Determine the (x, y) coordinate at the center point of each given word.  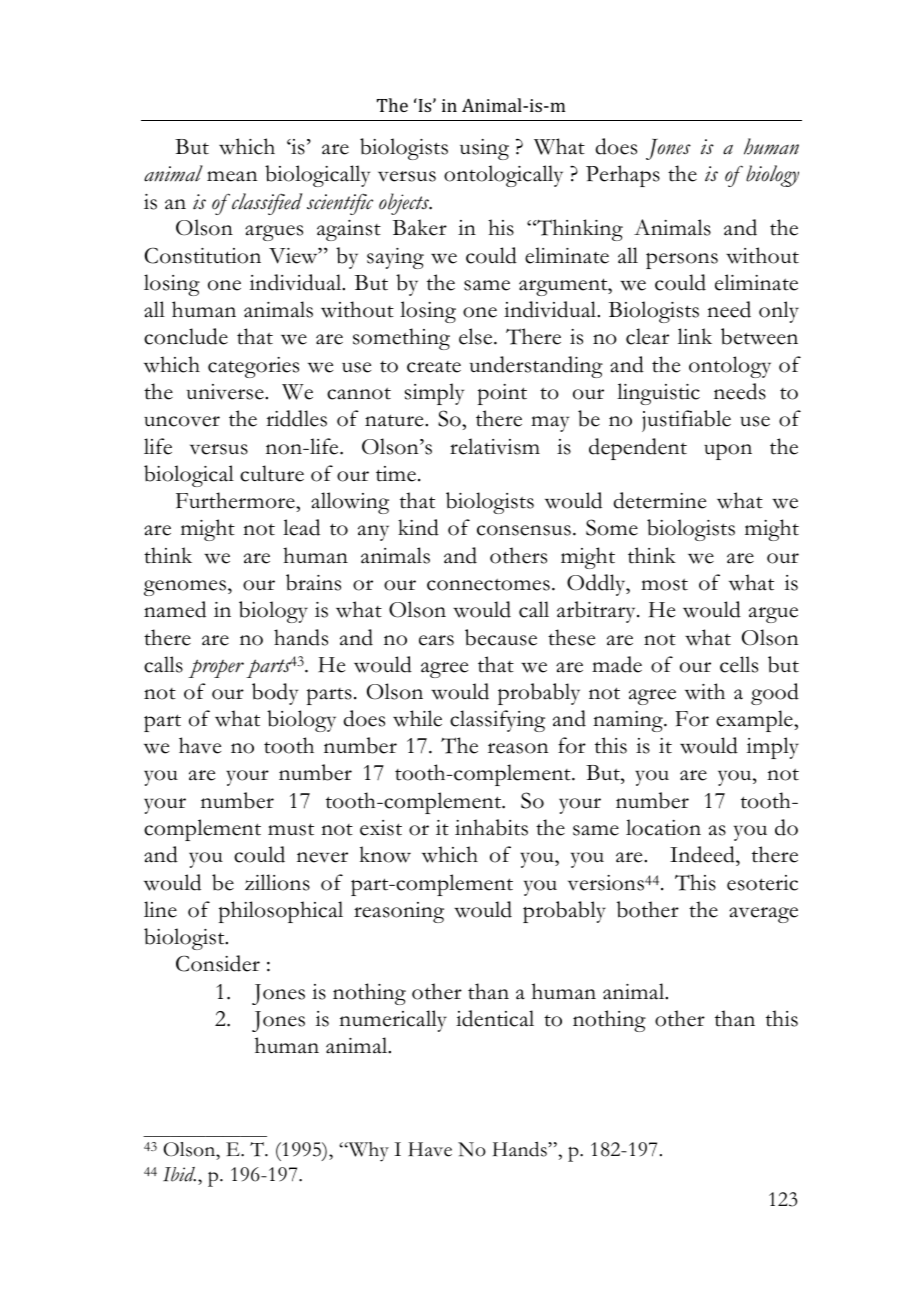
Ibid (179, 1174)
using (484, 149)
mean (232, 176)
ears (436, 640)
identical (495, 1018)
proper (216, 668)
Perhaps (623, 176)
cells (739, 664)
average (763, 915)
